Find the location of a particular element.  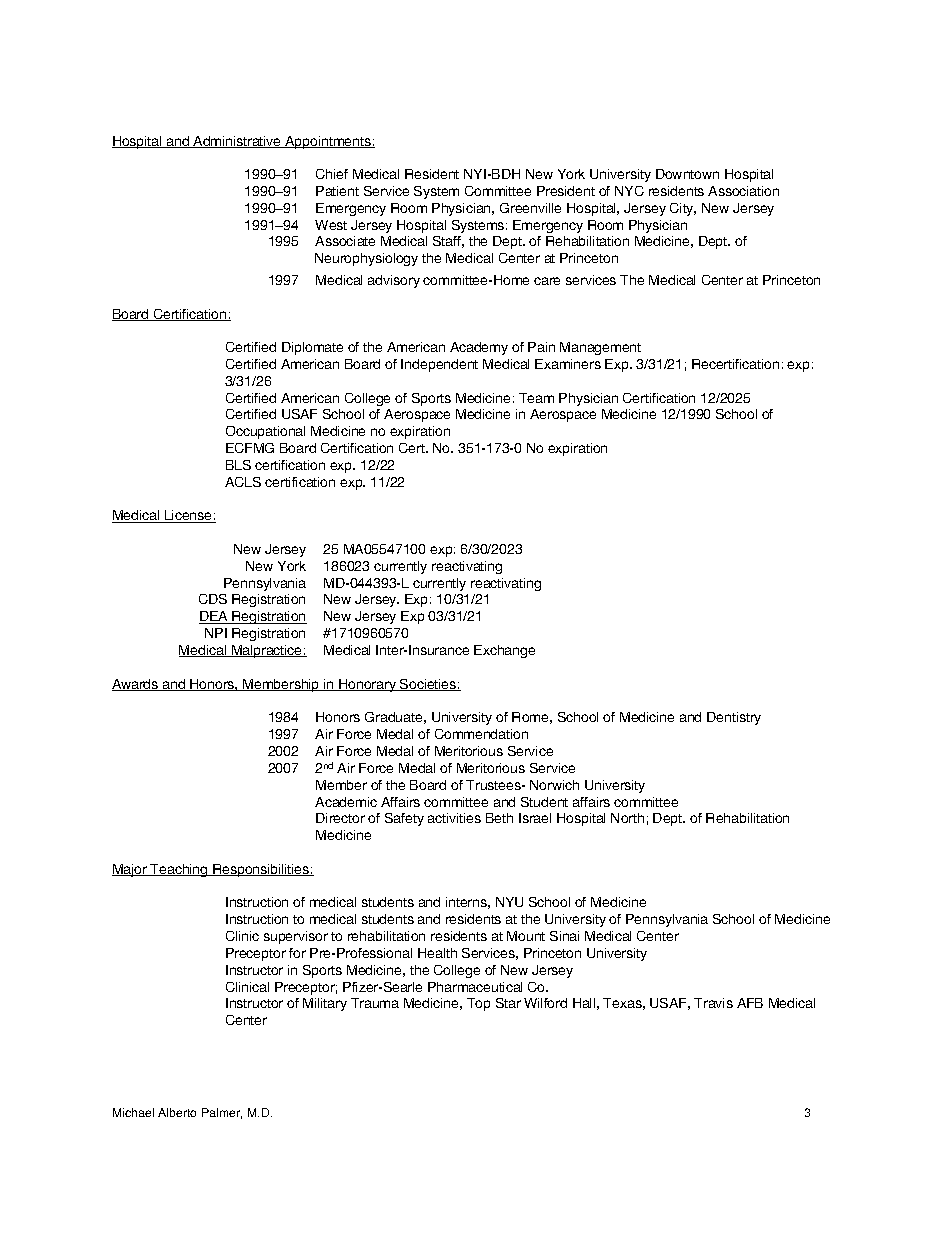

Downtown is located at coordinates (687, 174).
